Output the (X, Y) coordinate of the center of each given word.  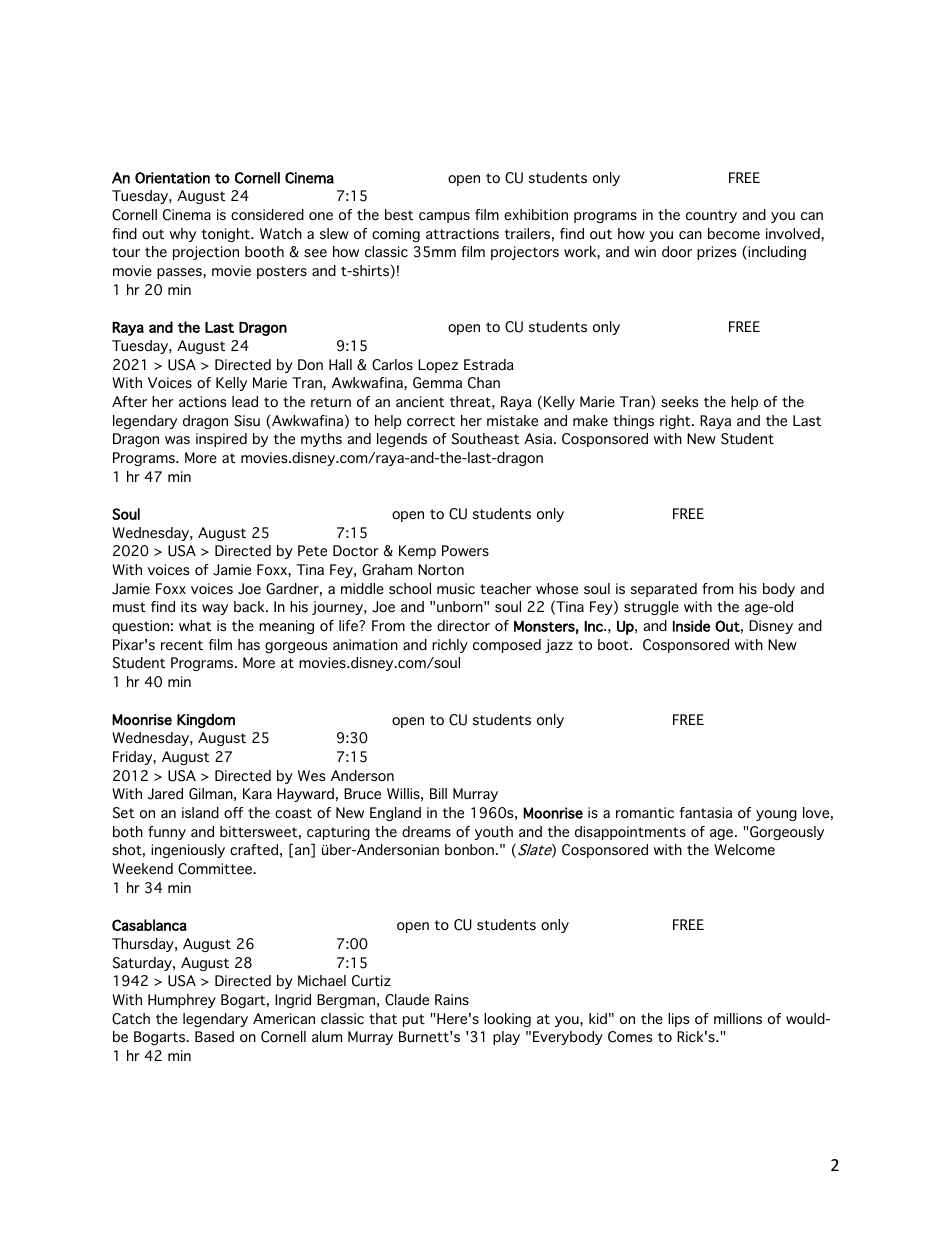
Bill (438, 793)
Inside (691, 626)
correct (431, 421)
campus (444, 217)
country (711, 216)
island (200, 812)
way (215, 609)
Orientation (172, 178)
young (776, 815)
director (463, 626)
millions (738, 1018)
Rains (452, 999)
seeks (680, 402)
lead (245, 401)
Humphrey (182, 1001)
